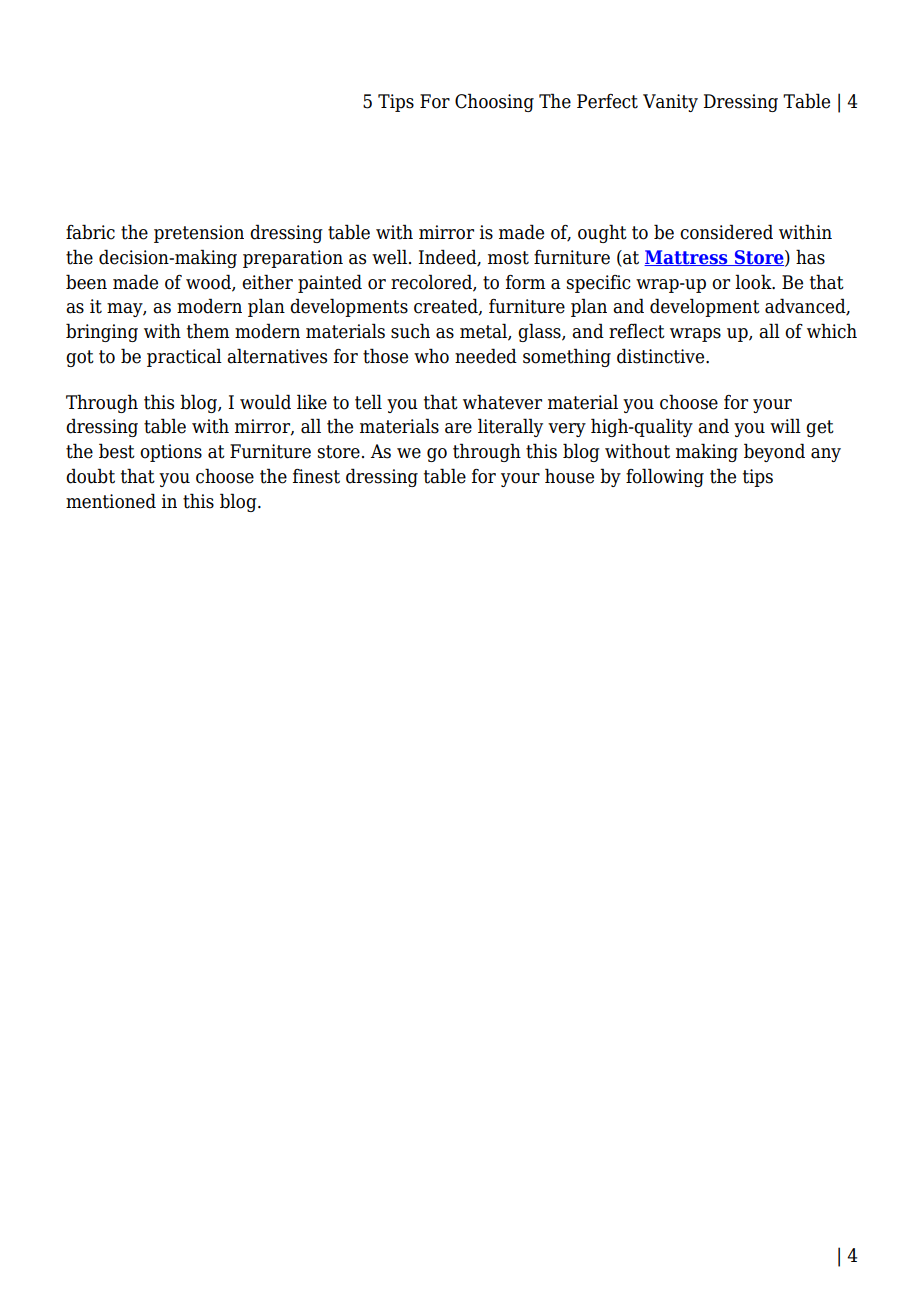 The height and width of the document is (1308, 924). I want to click on considered, so click(726, 232).
